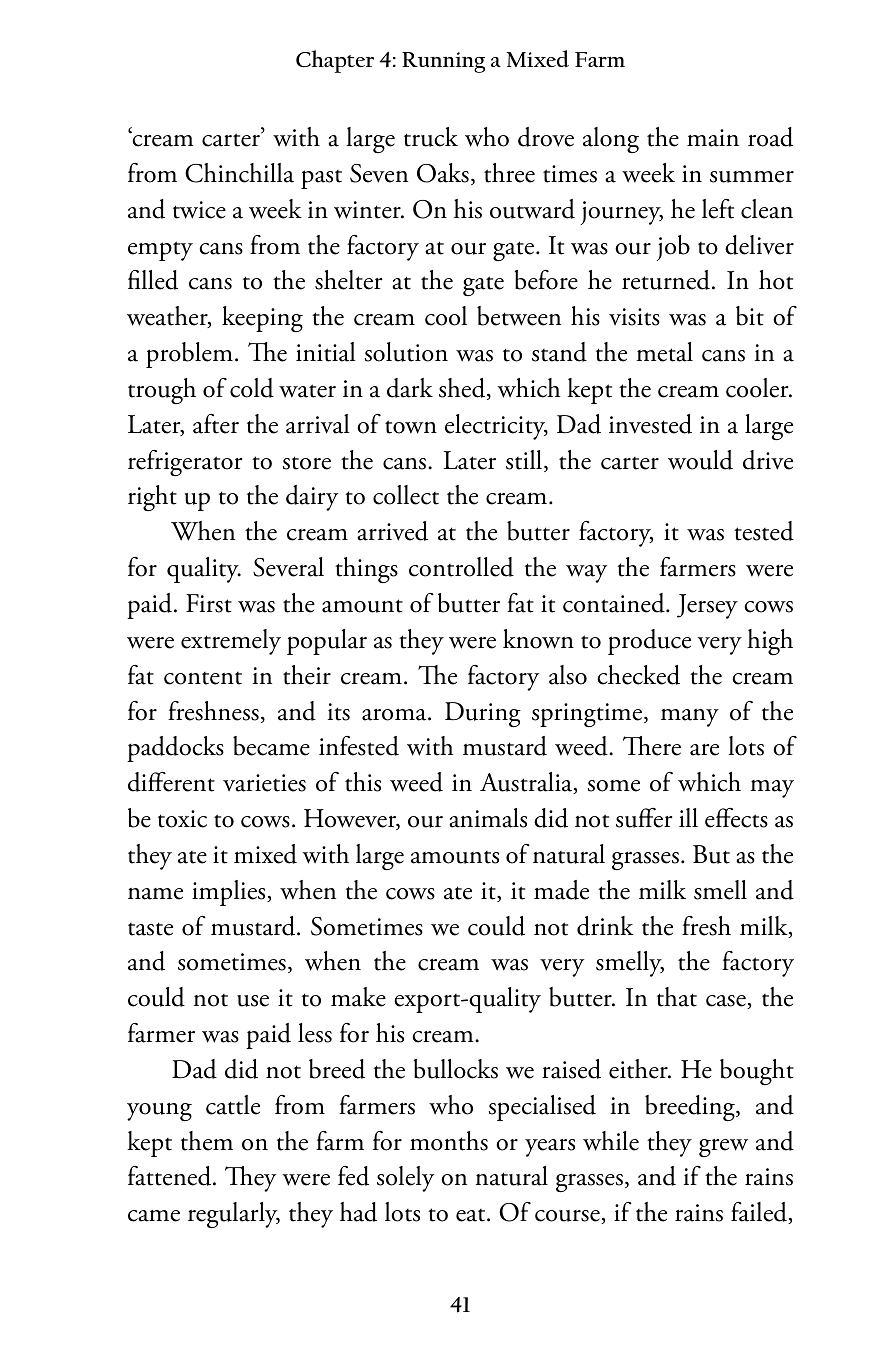 The image size is (889, 1372). I want to click on main, so click(713, 138).
